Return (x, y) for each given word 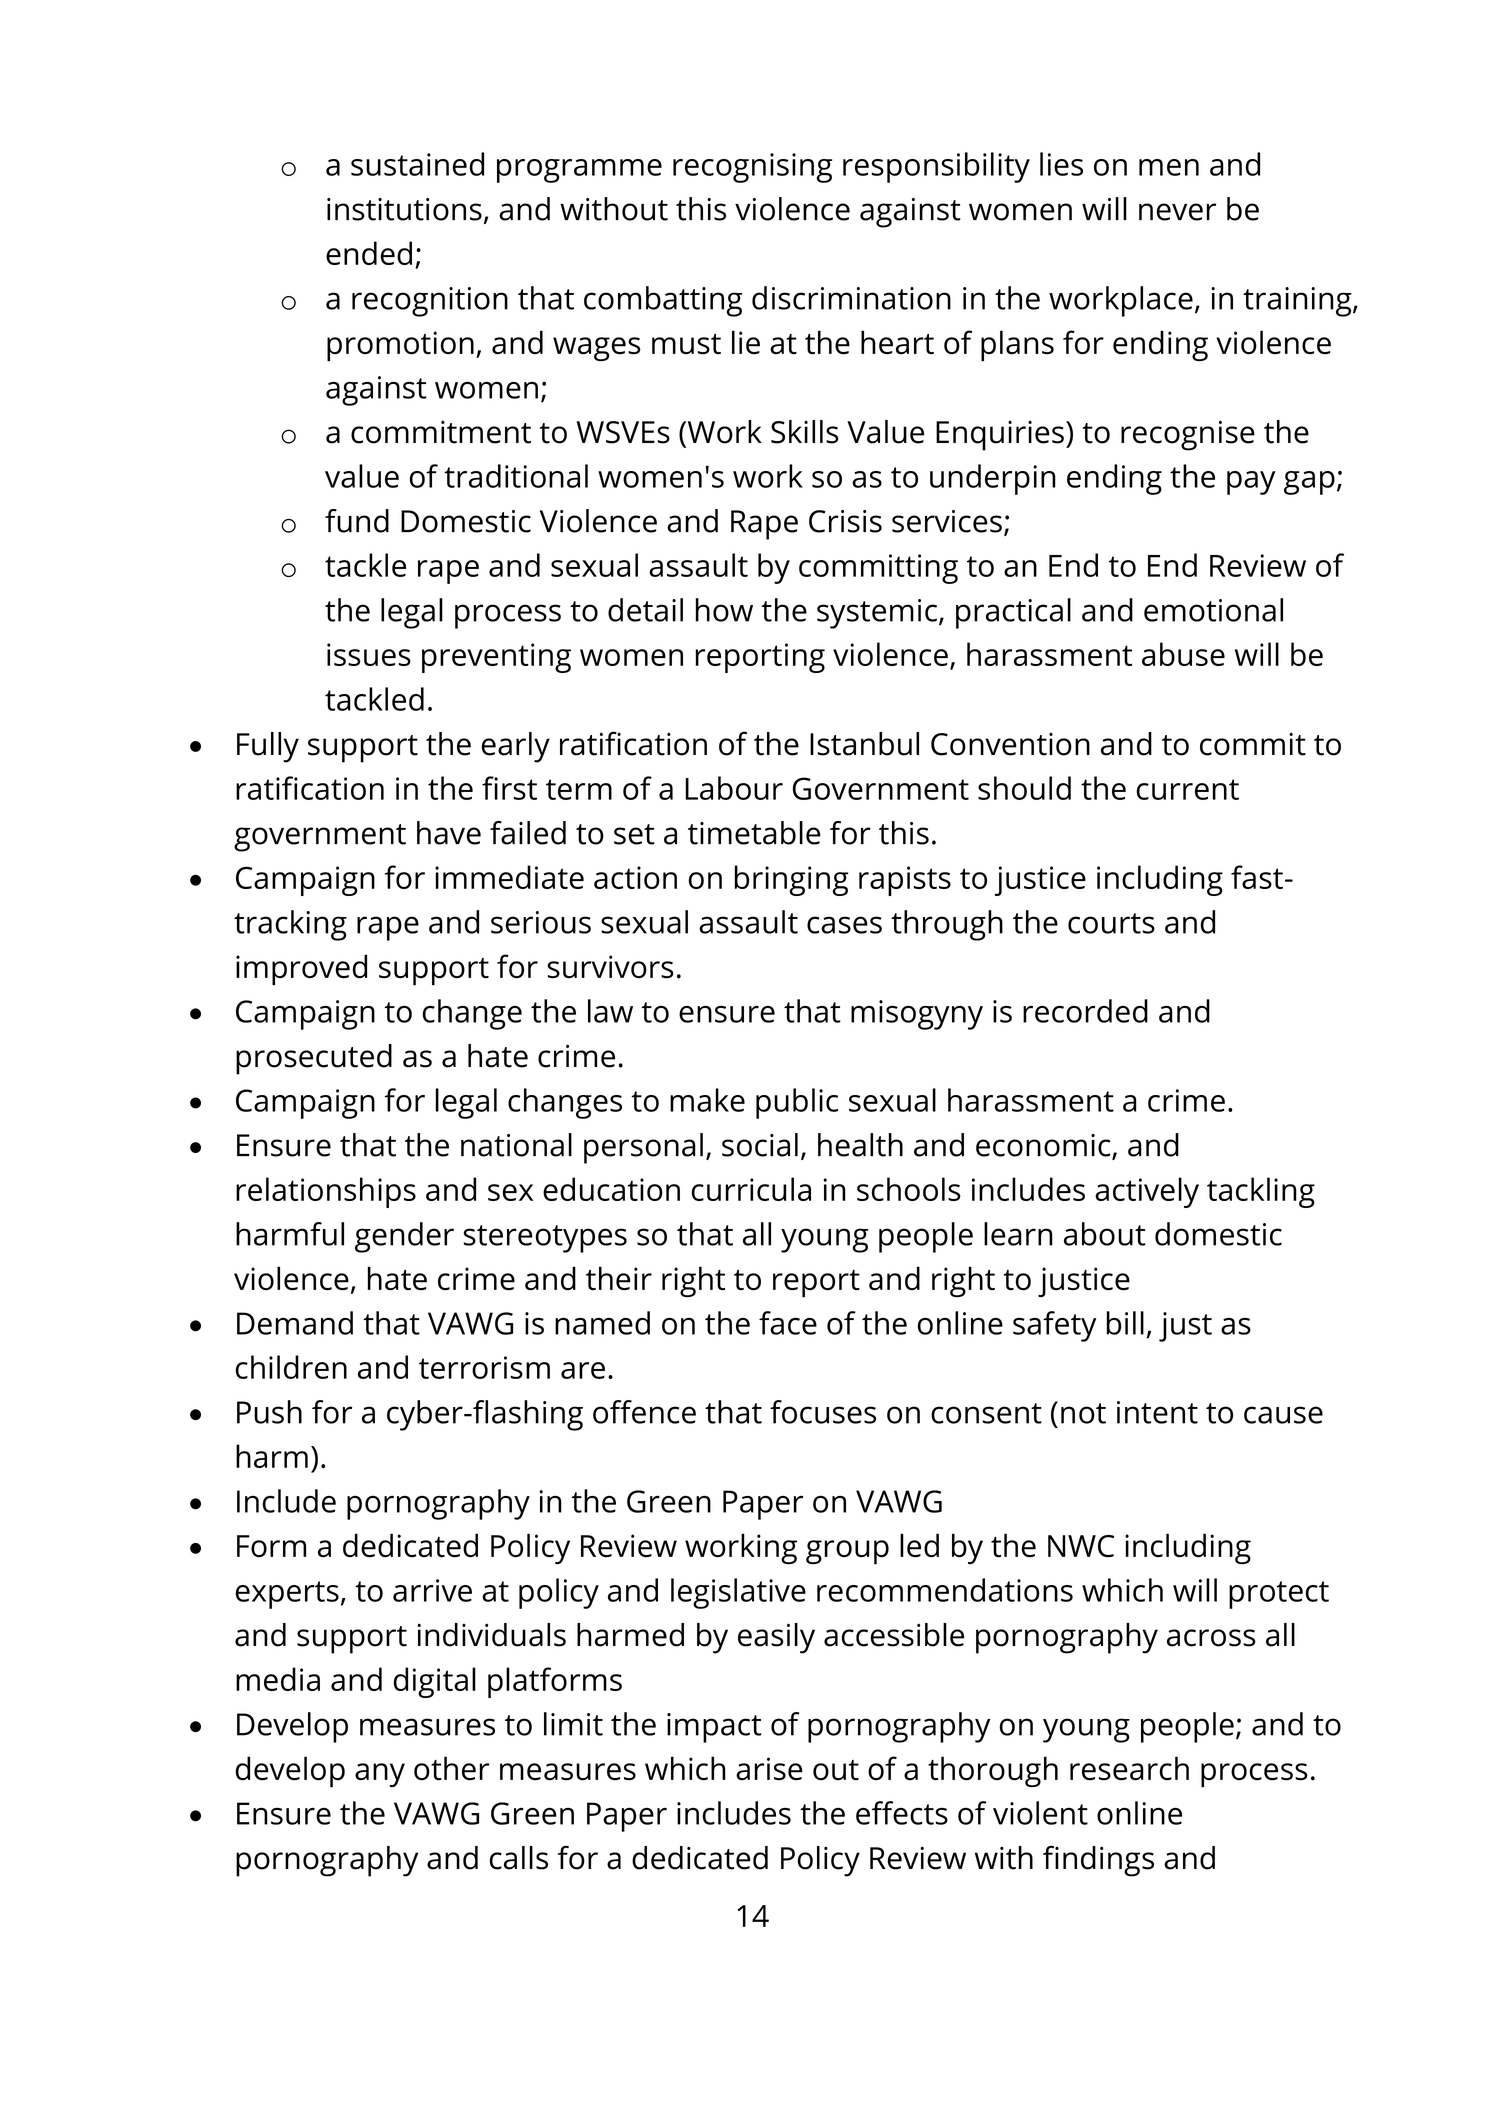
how (724, 610)
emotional (1213, 610)
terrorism (484, 1367)
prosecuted (314, 1059)
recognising (752, 168)
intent (1157, 1412)
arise (769, 1769)
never (1177, 212)
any (380, 1775)
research (1129, 1768)
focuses (823, 1412)
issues (369, 654)
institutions (404, 209)
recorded (1085, 1011)
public (797, 1103)
